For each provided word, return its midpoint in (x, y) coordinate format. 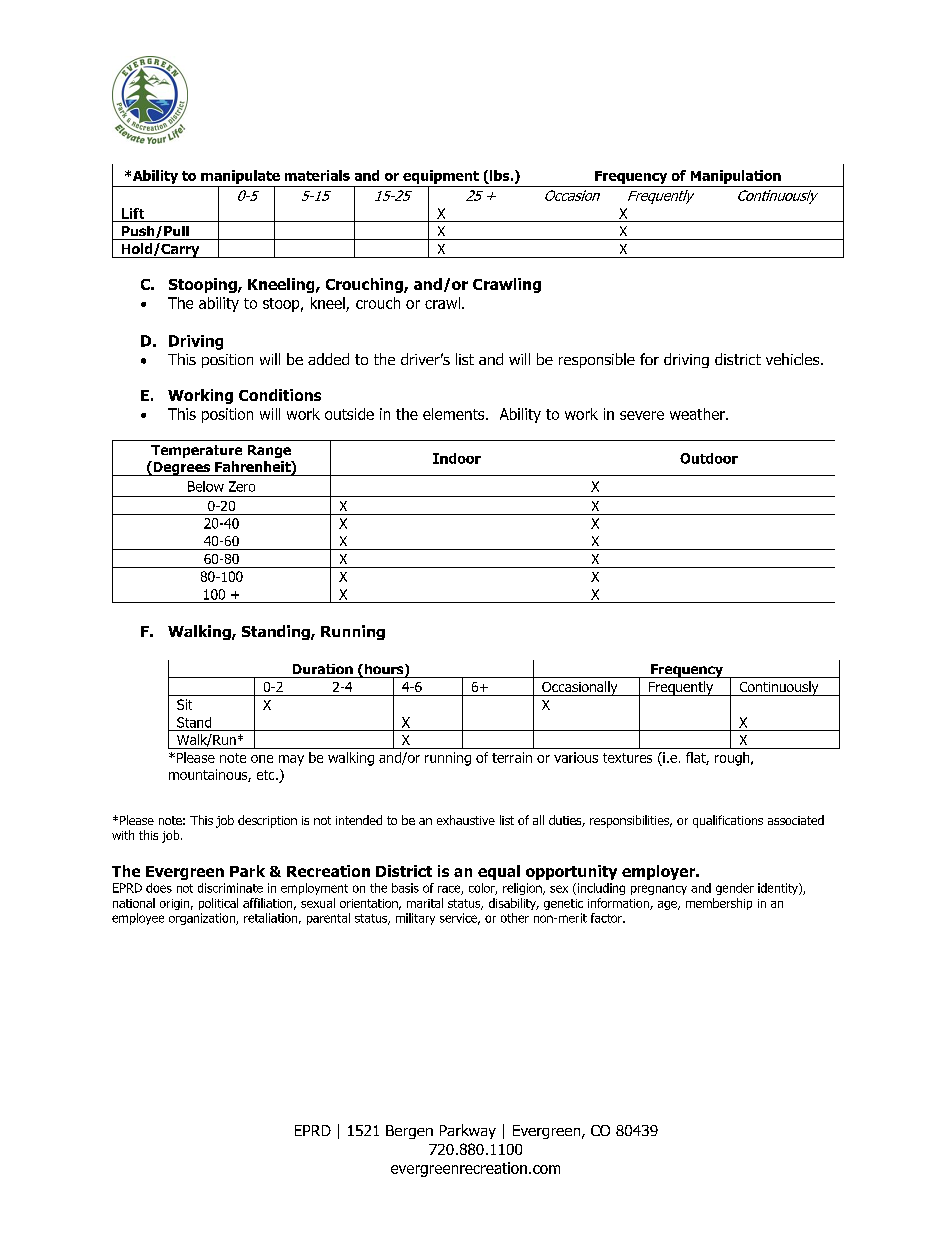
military (415, 919)
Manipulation (736, 177)
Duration (323, 669)
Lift (133, 213)
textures (627, 758)
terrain (512, 757)
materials (317, 175)
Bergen (409, 1132)
